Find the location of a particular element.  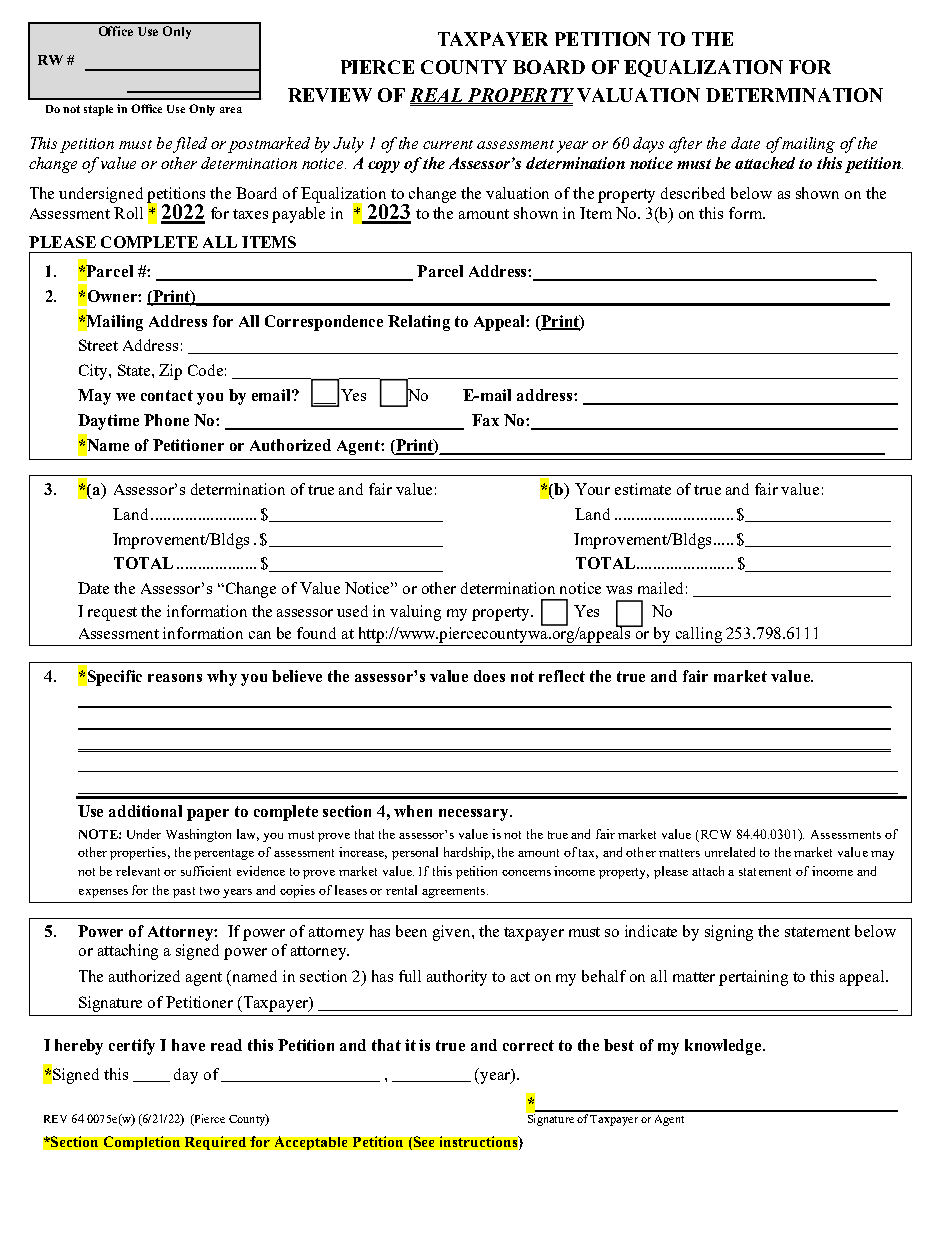

additional is located at coordinates (145, 811).
